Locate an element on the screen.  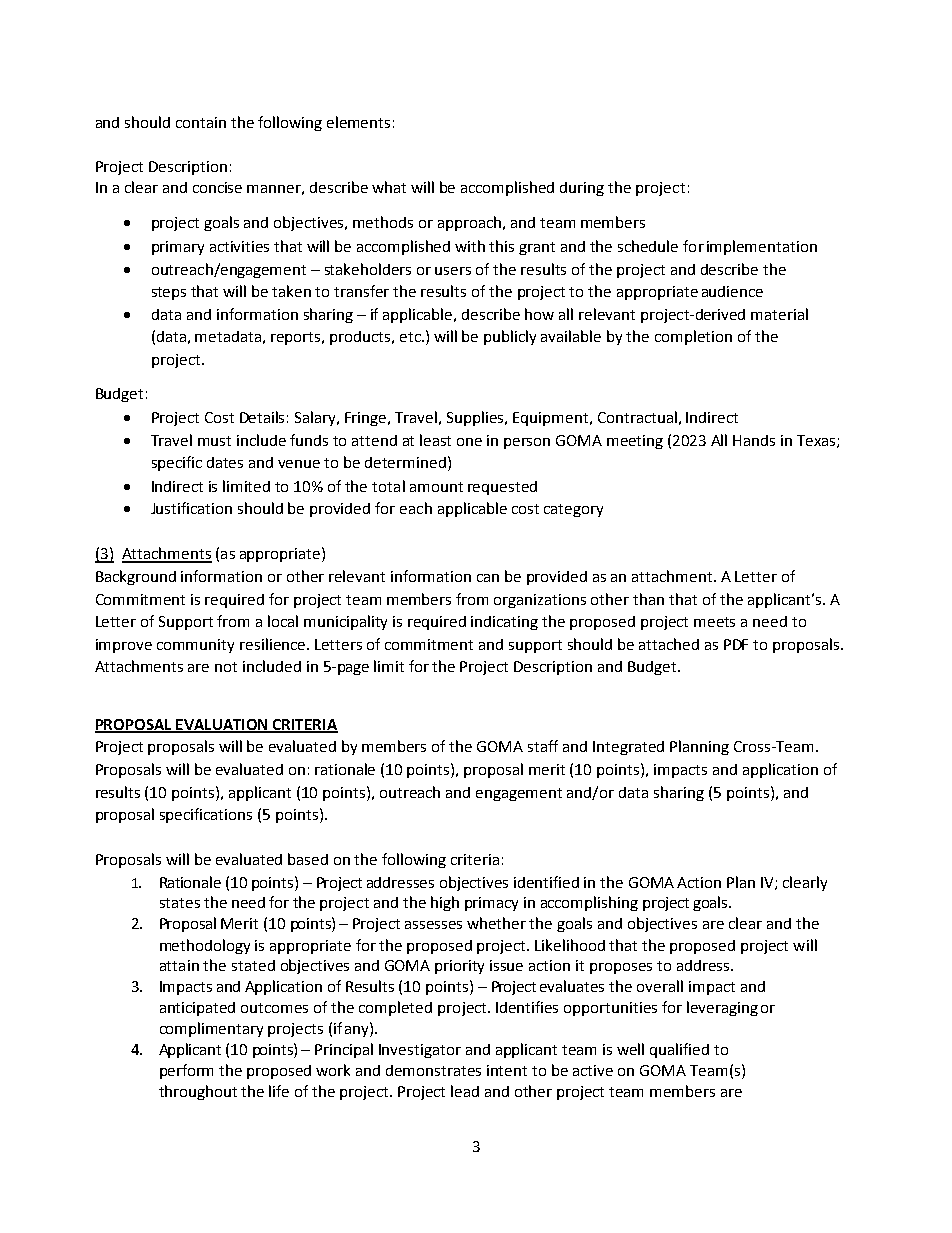
qualified is located at coordinates (679, 1050).
